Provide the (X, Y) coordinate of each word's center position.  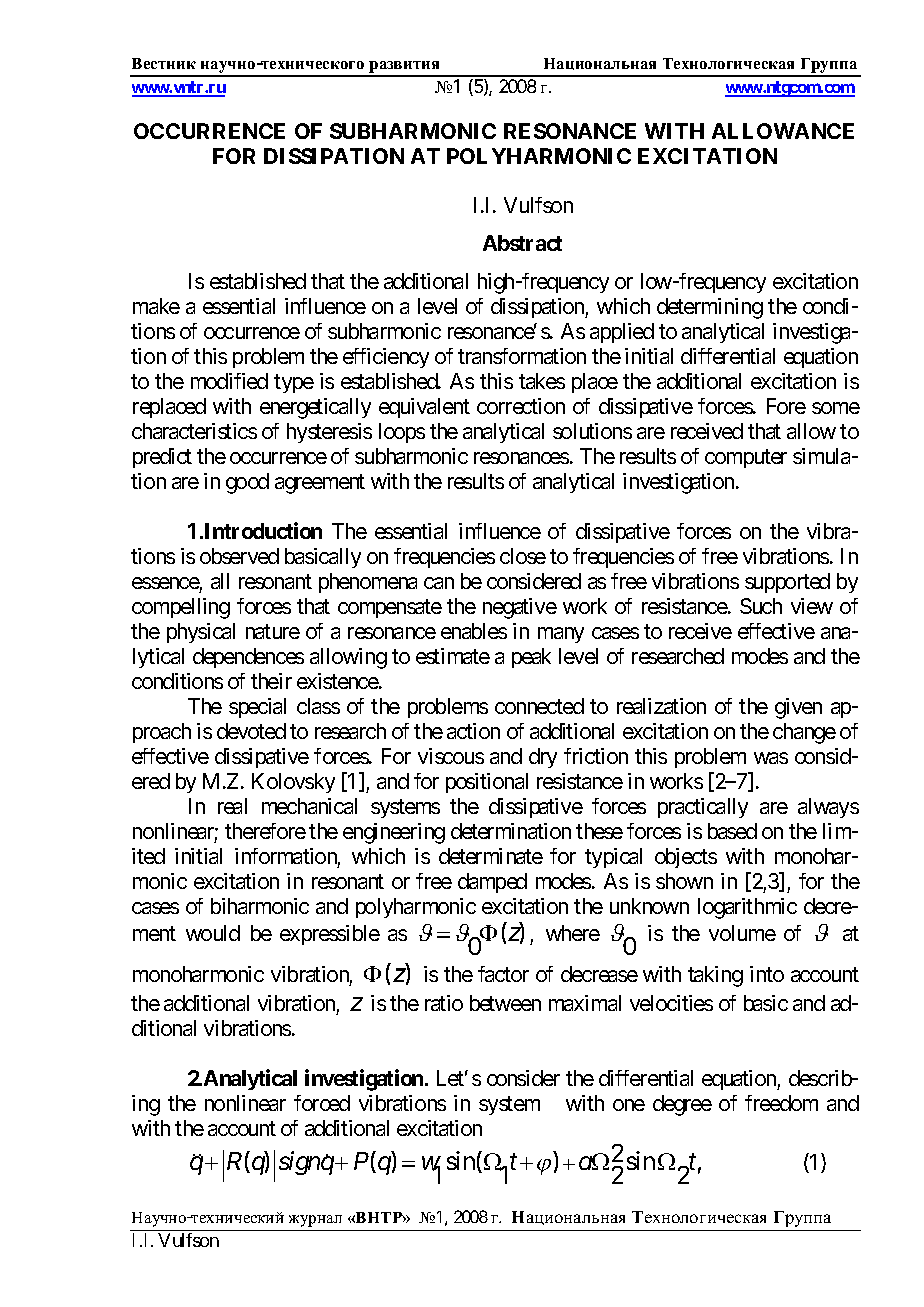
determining (710, 308)
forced (322, 1103)
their (271, 681)
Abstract (522, 243)
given (798, 708)
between (505, 1003)
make (156, 306)
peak (531, 658)
